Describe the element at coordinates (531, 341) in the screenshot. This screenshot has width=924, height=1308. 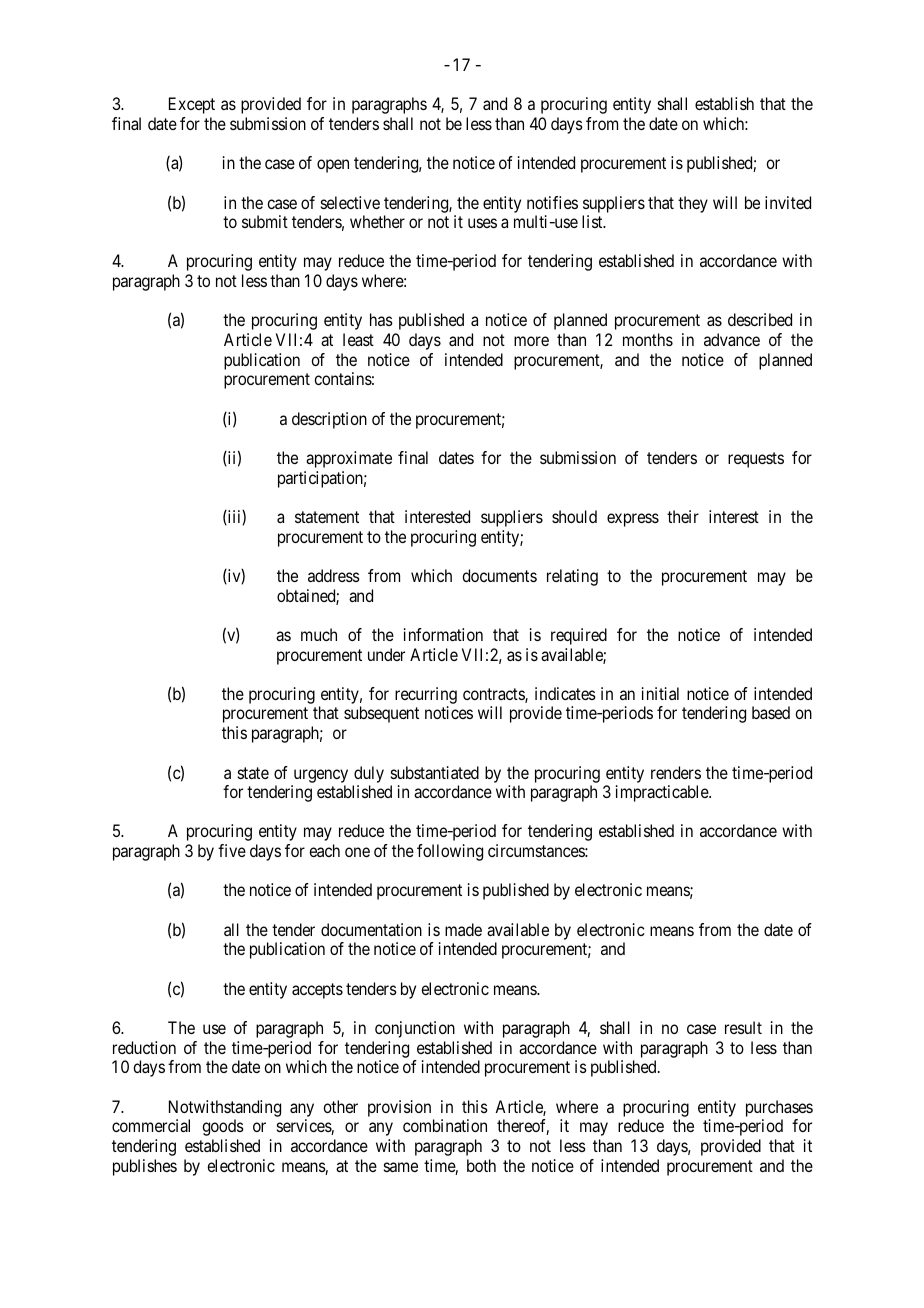
I see `more` at that location.
